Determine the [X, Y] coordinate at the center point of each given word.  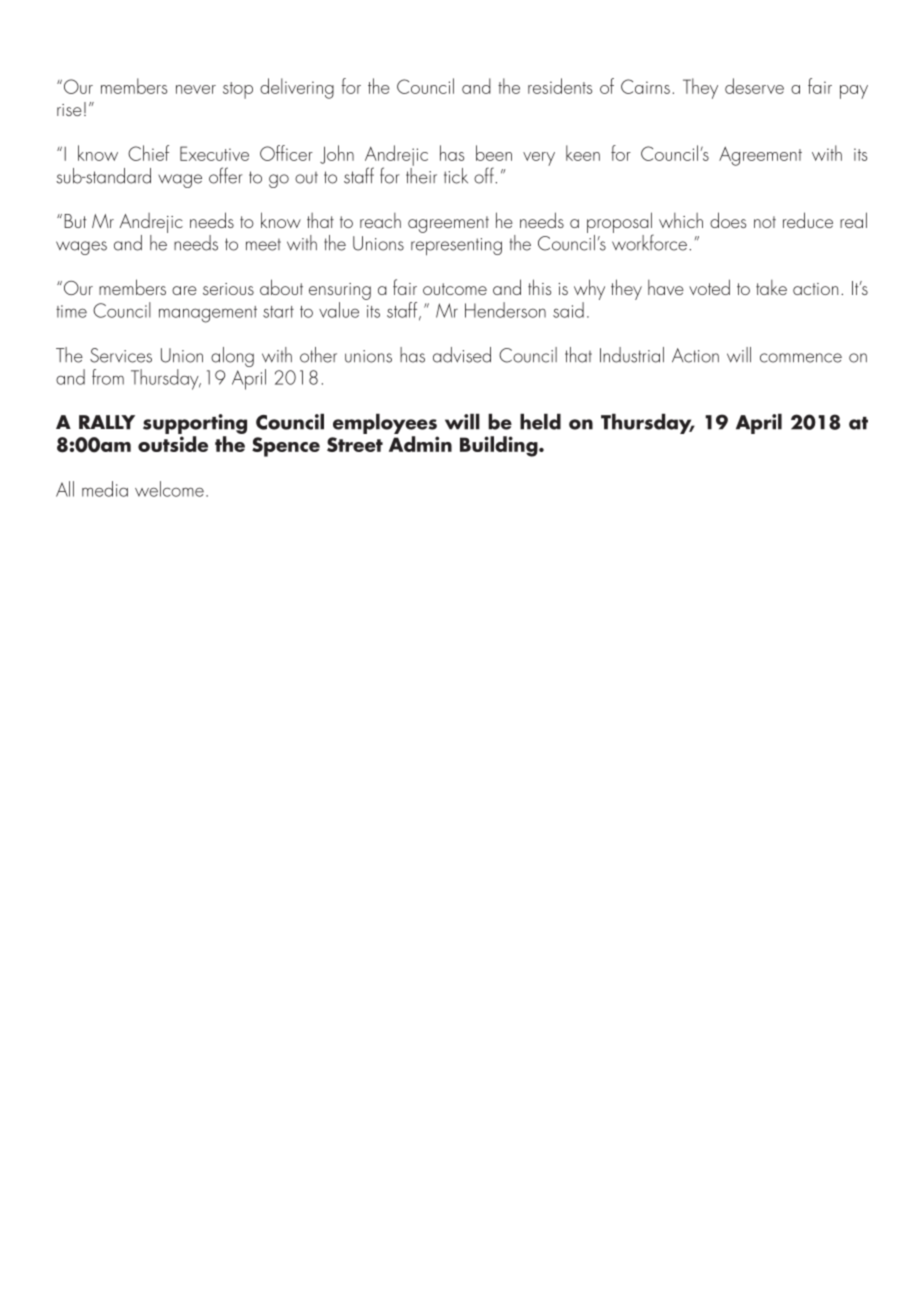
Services [121, 355]
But [75, 221]
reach [380, 220]
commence [801, 358]
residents [560, 86]
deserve [754, 86]
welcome [169, 489]
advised [462, 355]
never [196, 89]
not [765, 222]
